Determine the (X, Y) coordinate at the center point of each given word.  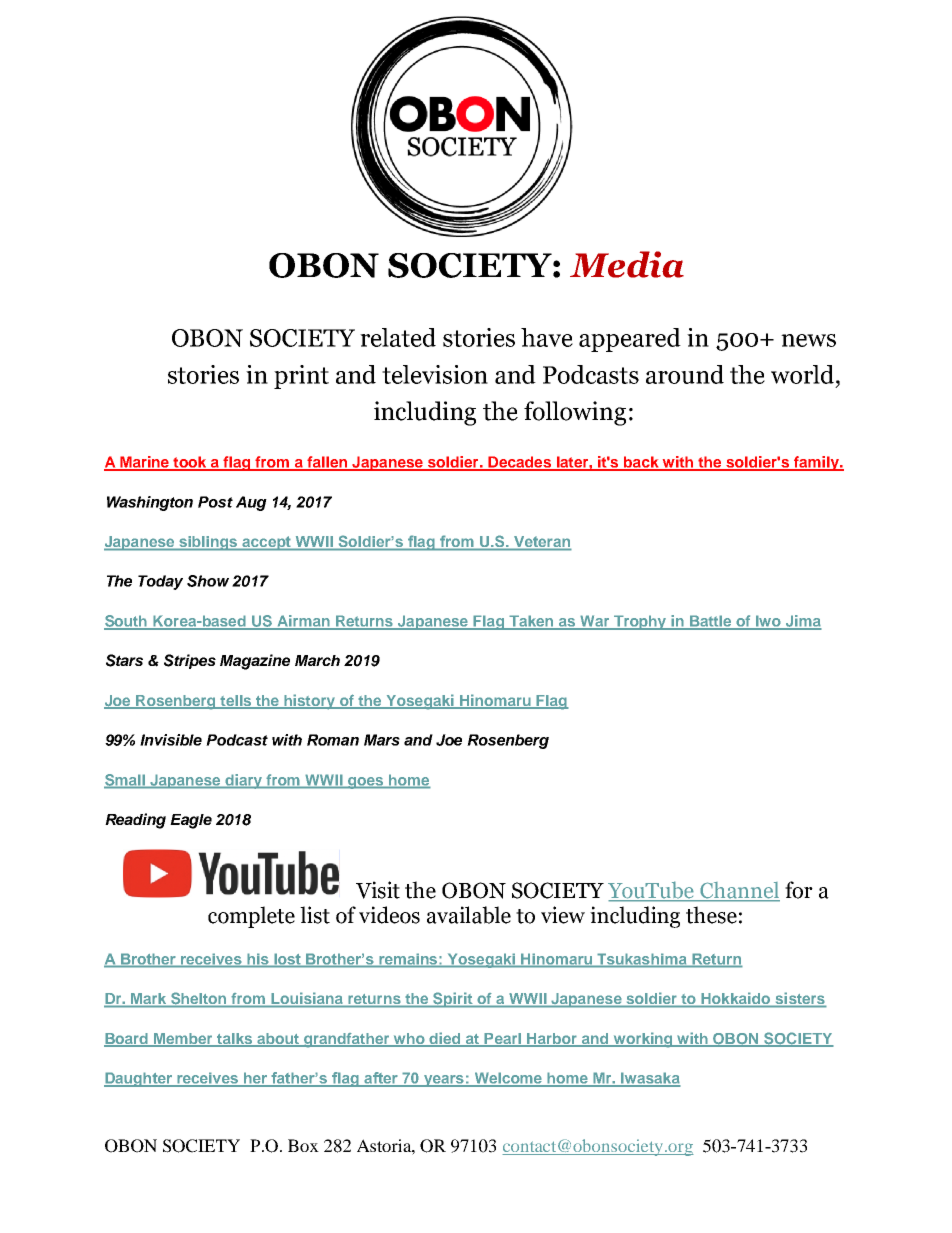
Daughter (139, 1079)
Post (215, 502)
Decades (520, 463)
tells (236, 702)
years (443, 1081)
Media (627, 264)
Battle (711, 622)
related (398, 337)
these (711, 915)
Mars (382, 740)
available (469, 915)
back (642, 463)
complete (251, 917)
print (301, 377)
